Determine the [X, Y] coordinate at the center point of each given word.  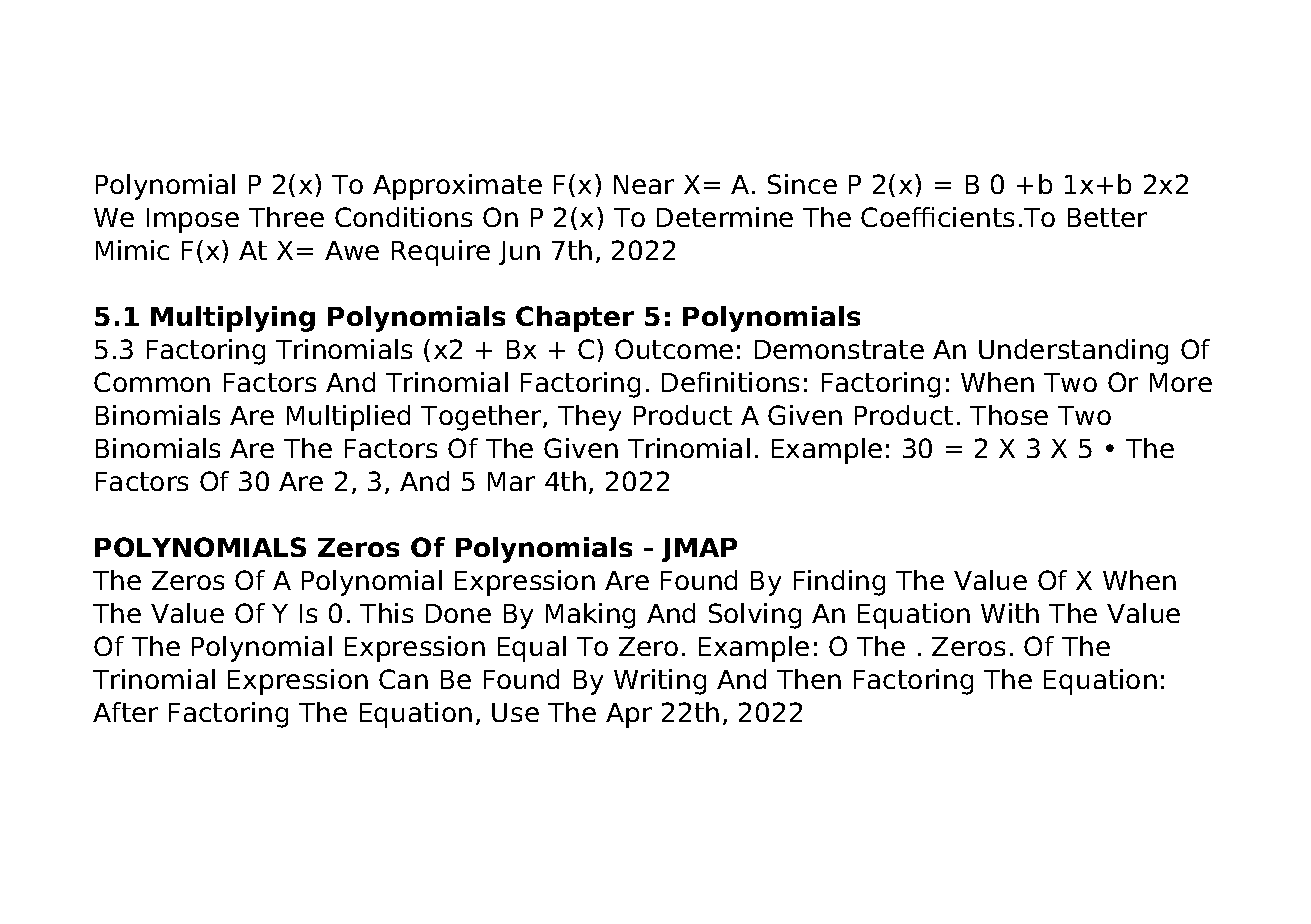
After [125, 712]
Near [644, 184]
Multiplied [348, 418]
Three [286, 217]
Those [1009, 415]
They [589, 418]
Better [1107, 217]
